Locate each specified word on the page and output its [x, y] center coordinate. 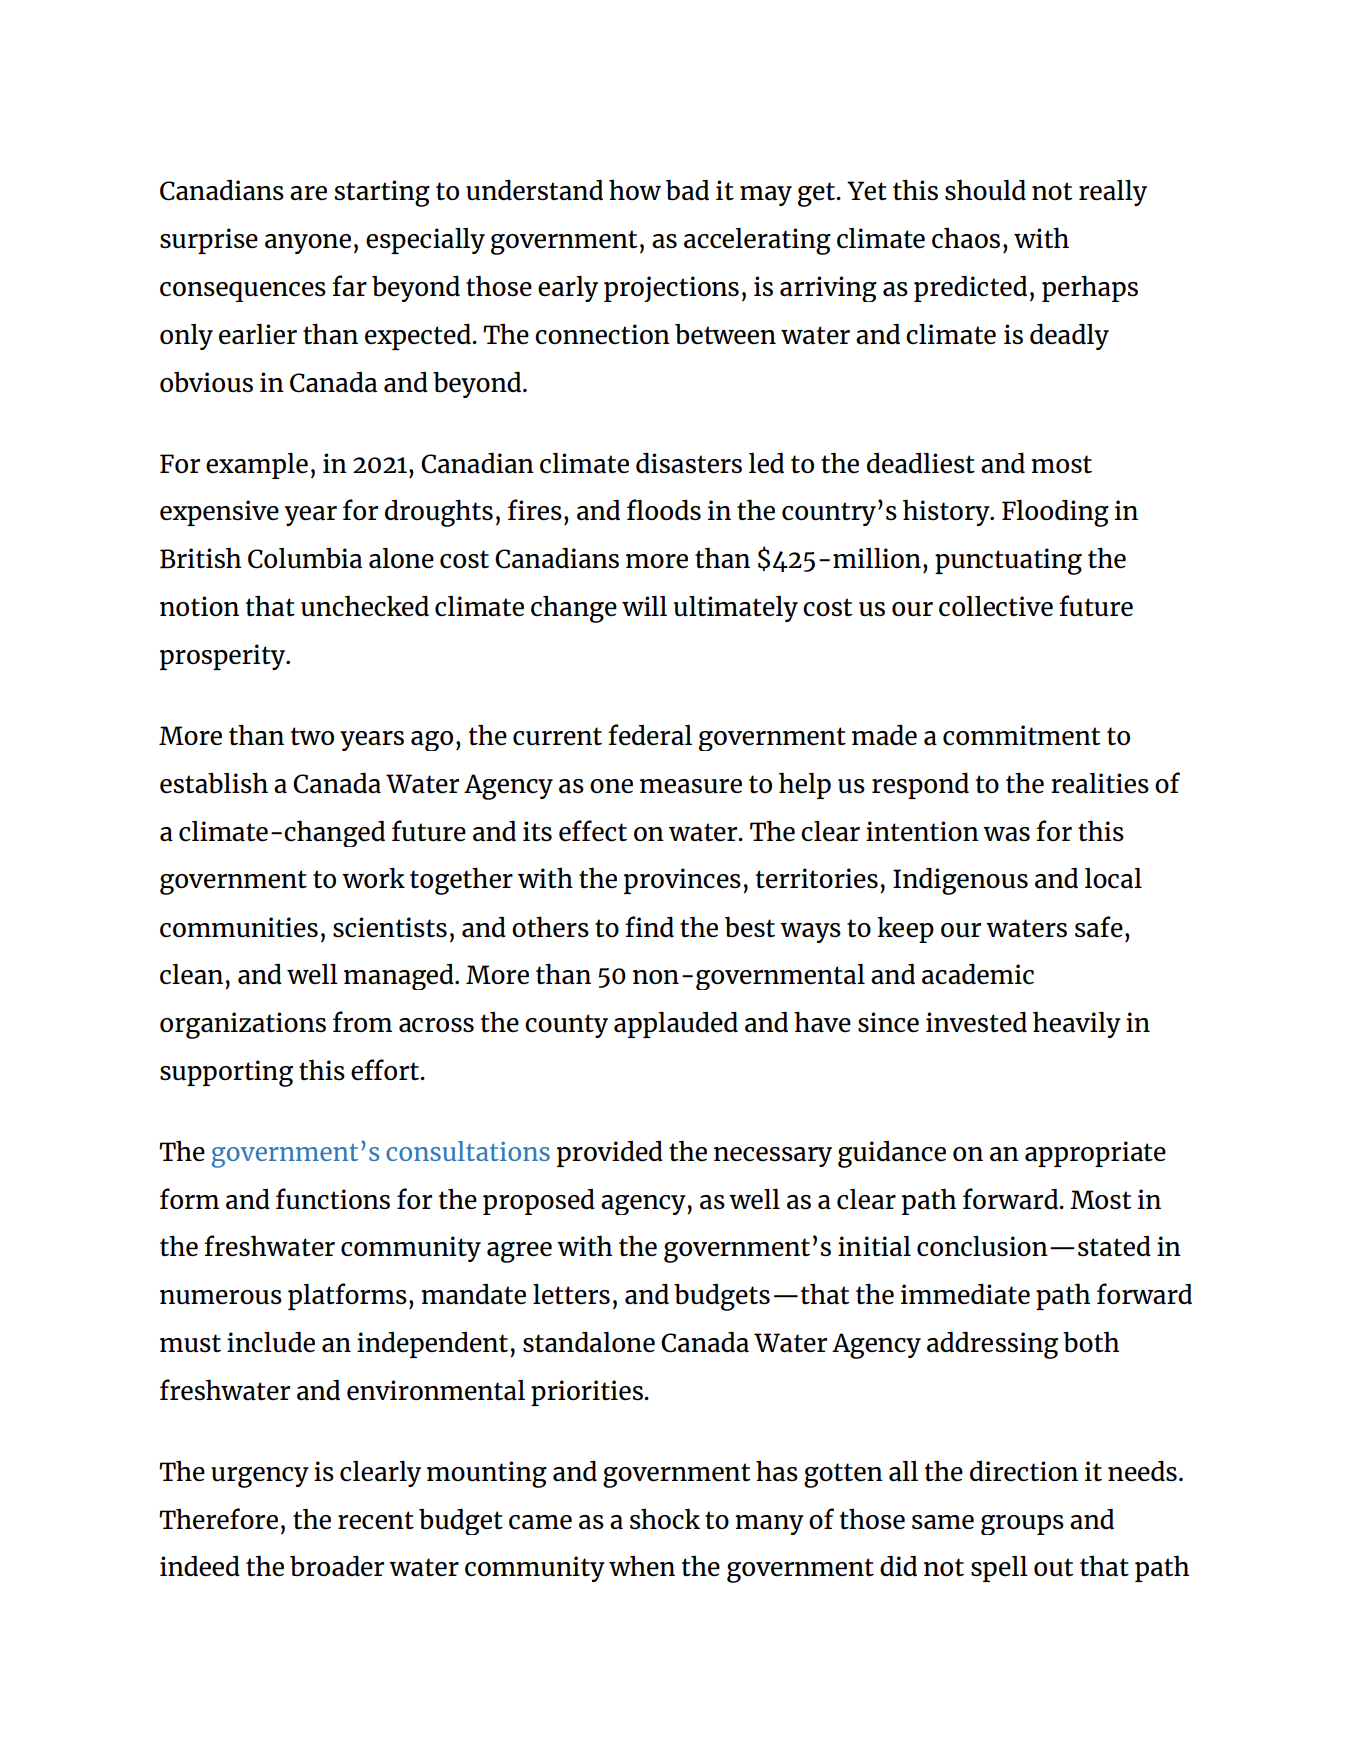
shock [665, 1518]
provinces [682, 881]
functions [333, 1199]
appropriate [1095, 1154]
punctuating [1008, 561]
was [1006, 834]
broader [337, 1566]
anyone [308, 244]
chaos [966, 238]
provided [610, 1154]
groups [1022, 1525]
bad [687, 190]
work [373, 878]
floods [664, 510]
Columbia [305, 558]
